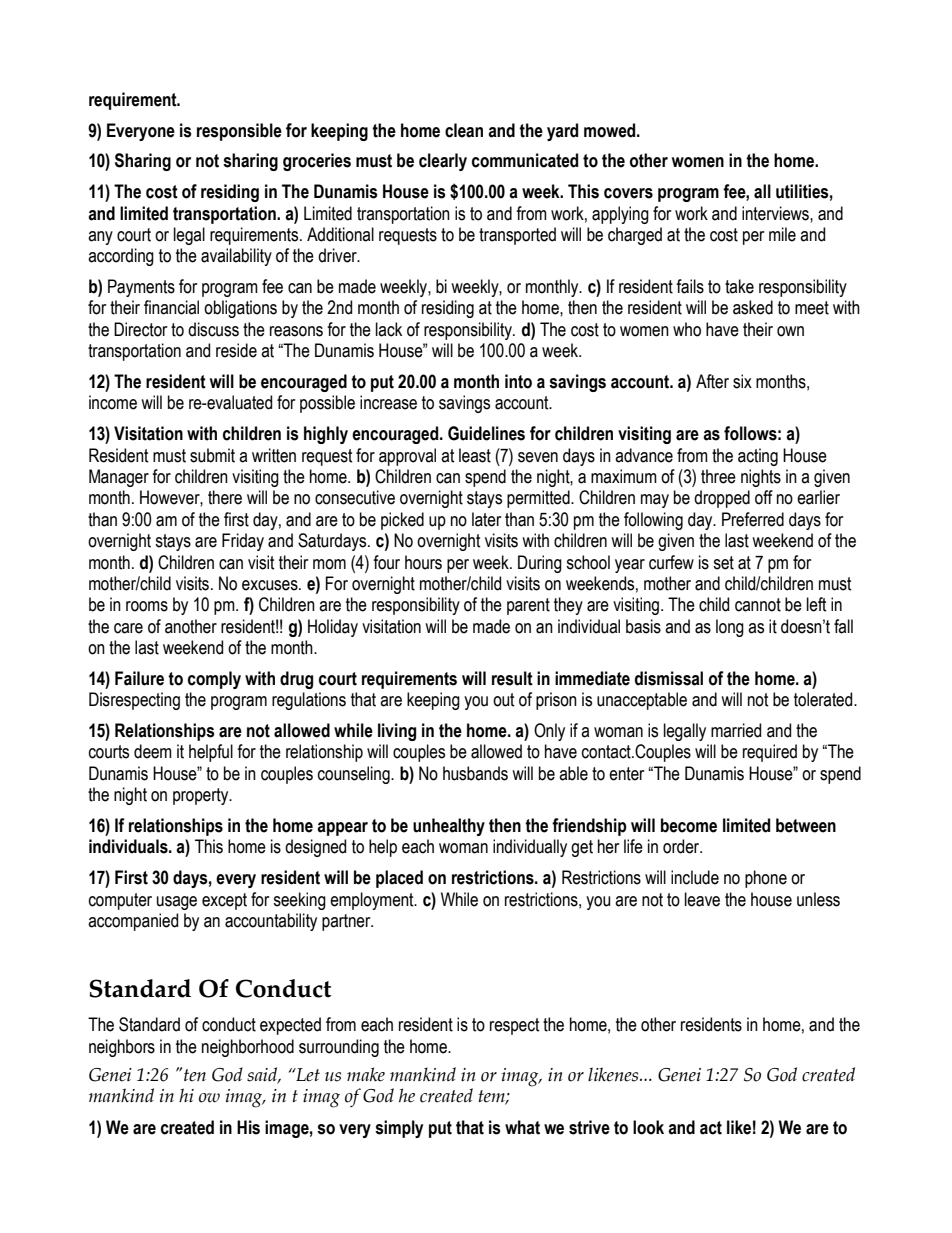 This image has width=952, height=1233. What do you see at coordinates (399, 879) in the image?
I see `placed` at bounding box center [399, 879].
